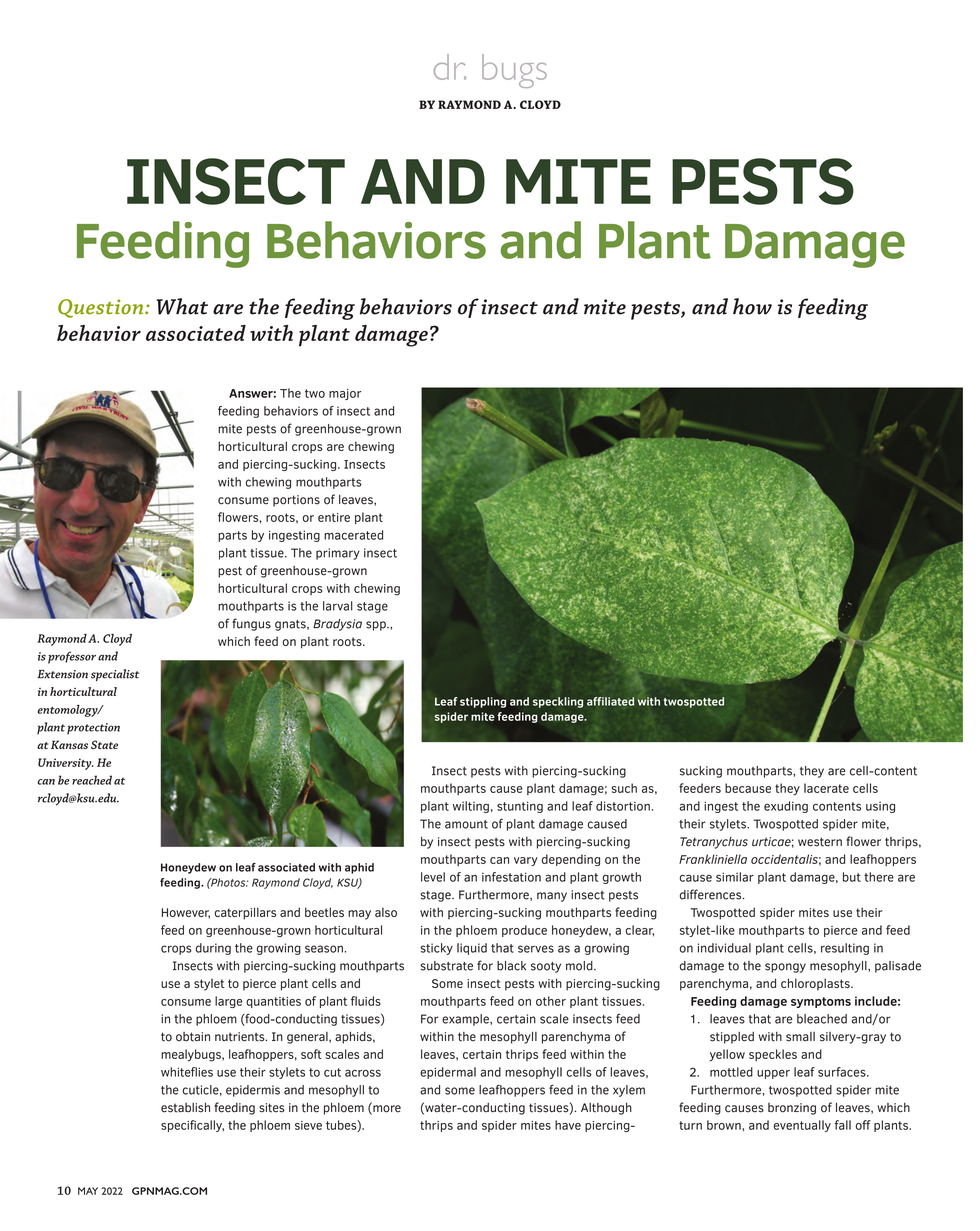 This screenshot has height=1231, width=980. What do you see at coordinates (852, 877) in the screenshot?
I see `but` at bounding box center [852, 877].
